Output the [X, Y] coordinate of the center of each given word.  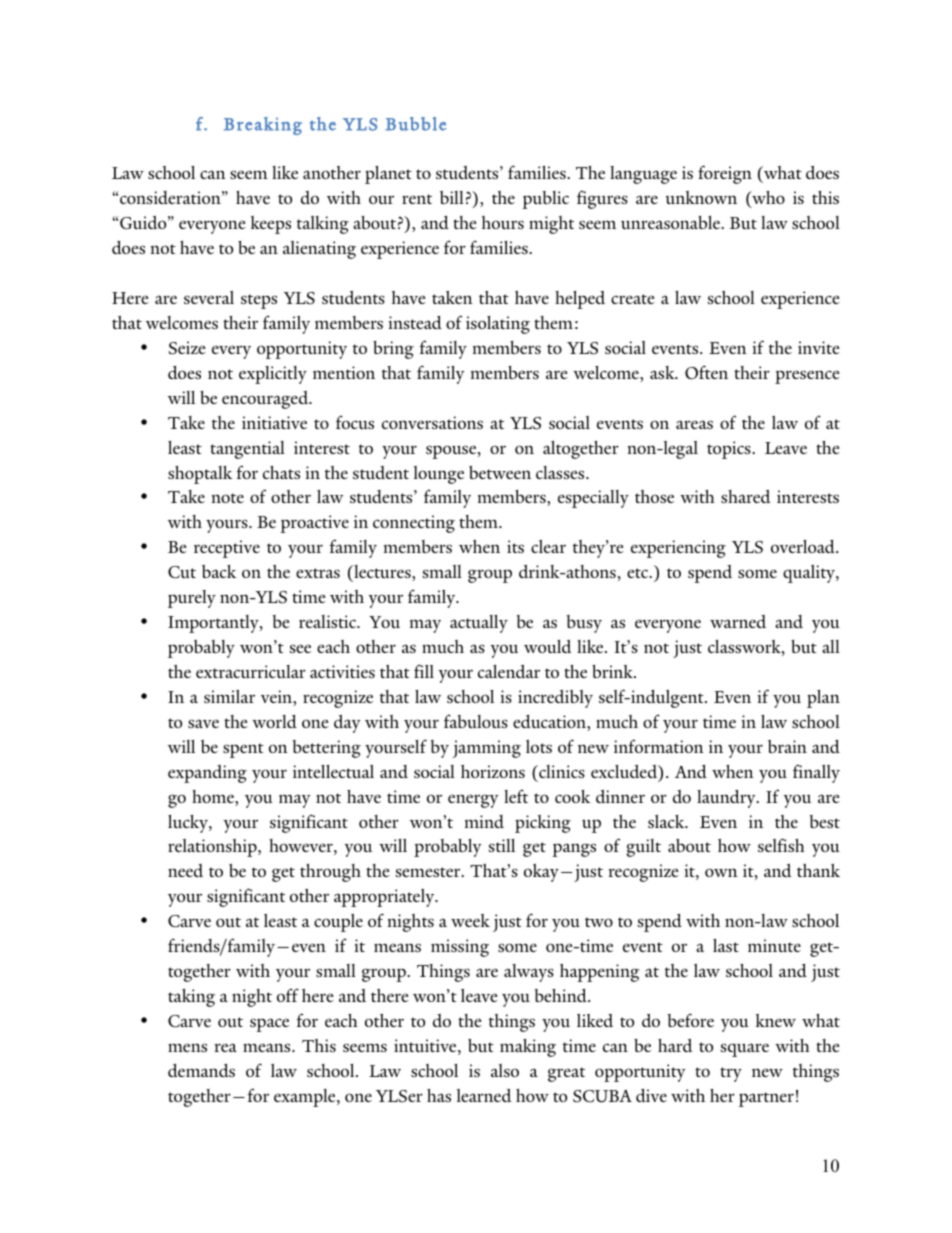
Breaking [263, 126]
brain [787, 746]
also [505, 1070]
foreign [725, 174]
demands [201, 1070]
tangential [247, 450]
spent [243, 750]
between [500, 472]
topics [730, 450]
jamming [486, 749]
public [545, 200]
